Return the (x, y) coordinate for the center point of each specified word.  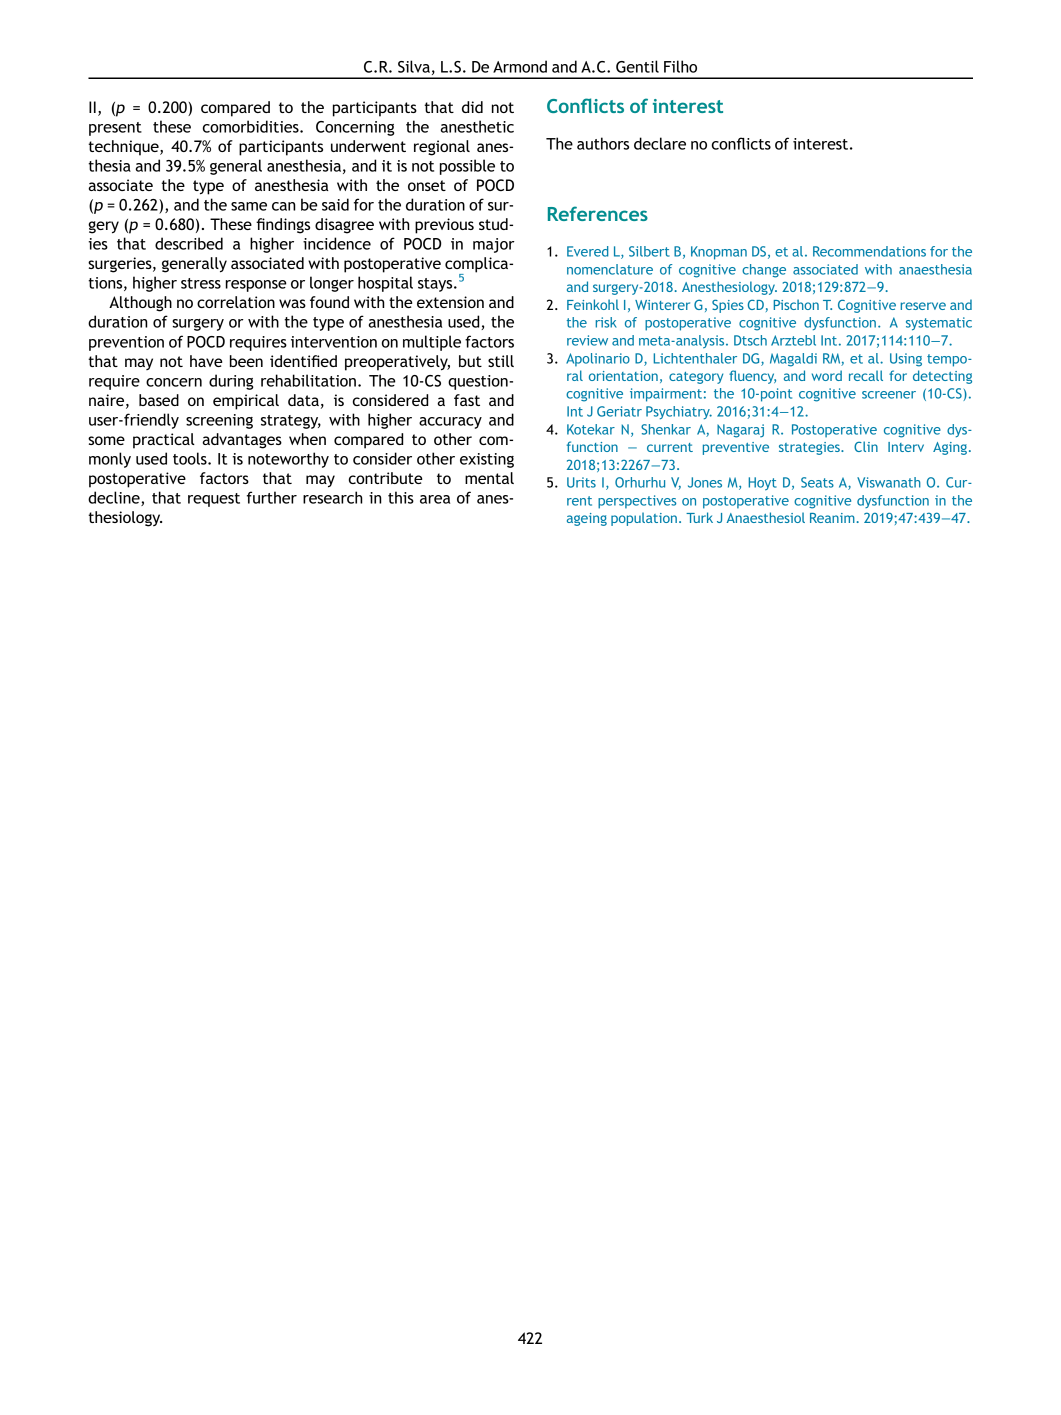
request (214, 500)
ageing (587, 519)
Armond (520, 66)
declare (660, 143)
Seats (817, 482)
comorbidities (252, 126)
